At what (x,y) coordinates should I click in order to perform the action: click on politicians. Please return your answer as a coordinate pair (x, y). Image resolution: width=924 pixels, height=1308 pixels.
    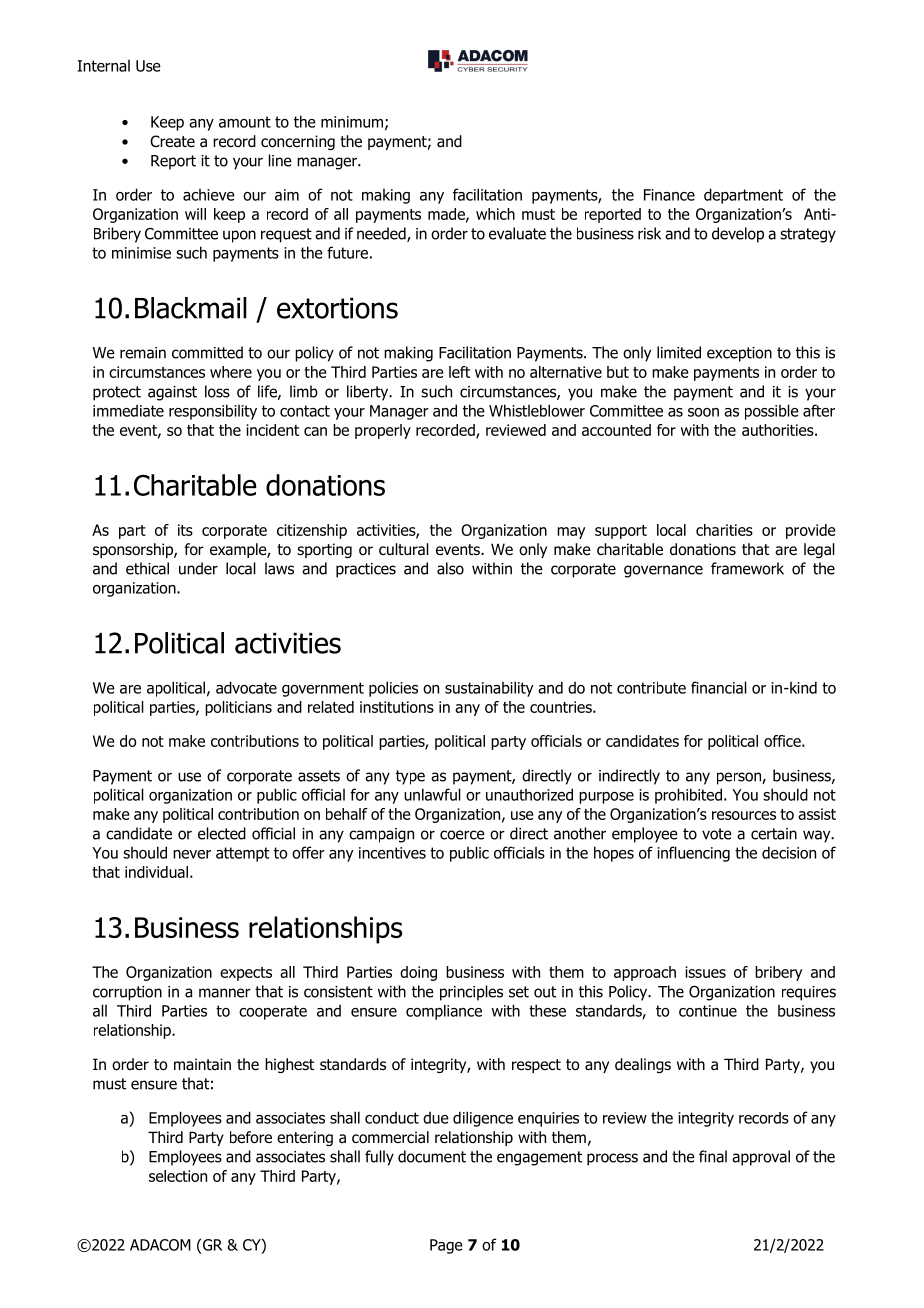
    Looking at the image, I should click on (238, 708).
